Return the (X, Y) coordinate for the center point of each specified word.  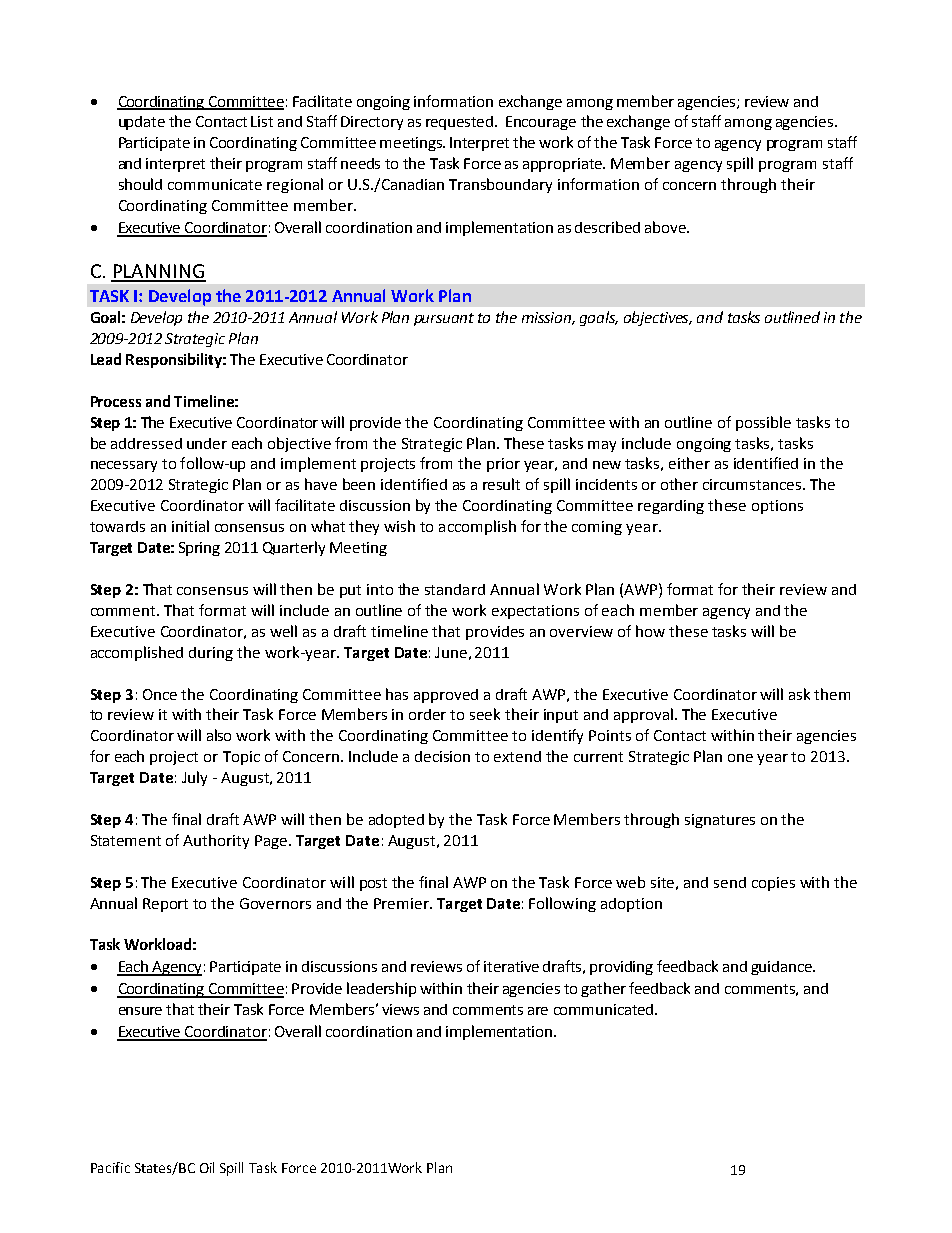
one (740, 758)
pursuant (444, 319)
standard (455, 589)
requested (461, 123)
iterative (511, 966)
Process (116, 401)
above (666, 227)
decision (442, 756)
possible (763, 423)
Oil (207, 1167)
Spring (199, 549)
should (140, 184)
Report (165, 905)
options (777, 507)
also (219, 735)
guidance (782, 968)
